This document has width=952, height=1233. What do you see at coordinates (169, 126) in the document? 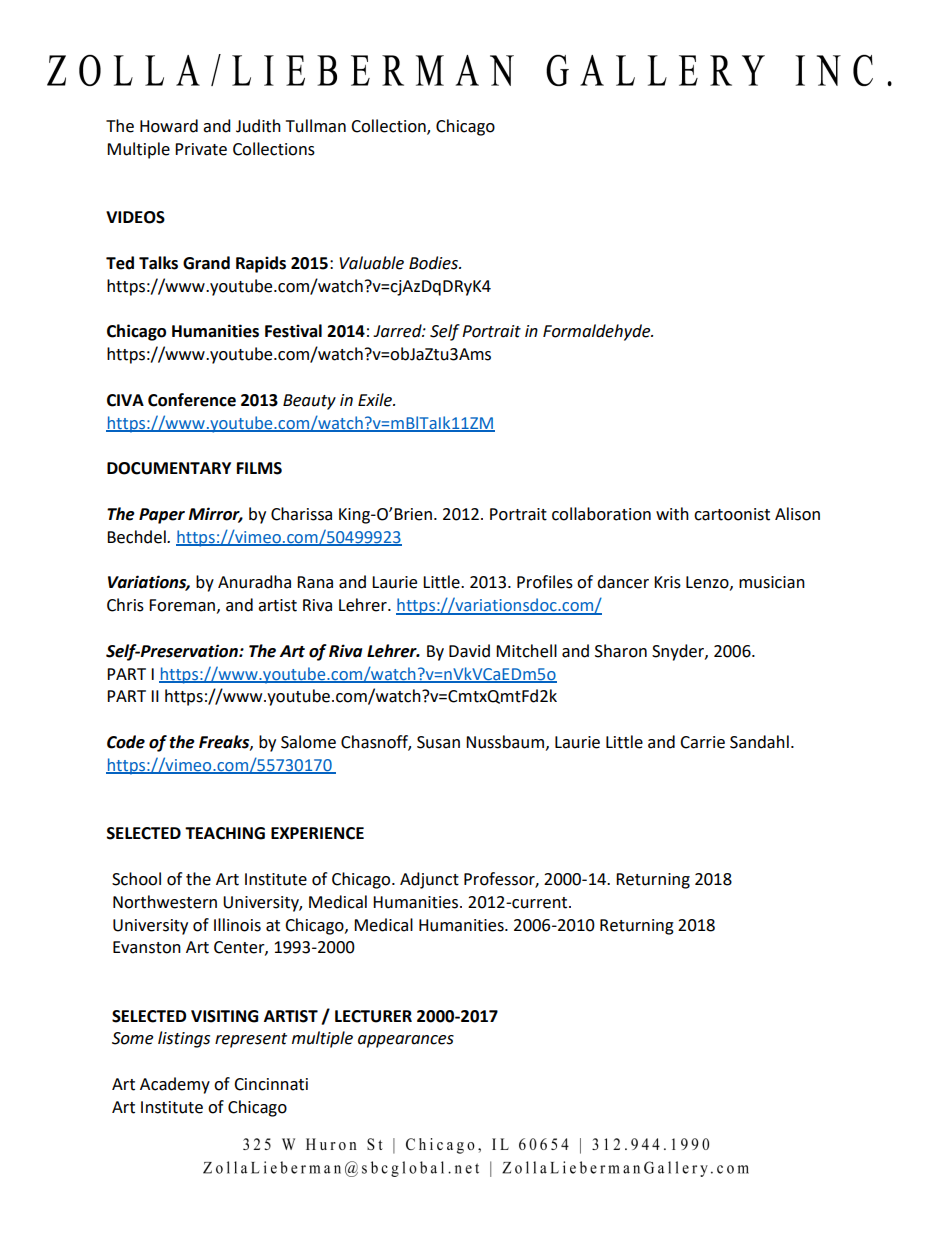
I see `Howard` at bounding box center [169, 126].
